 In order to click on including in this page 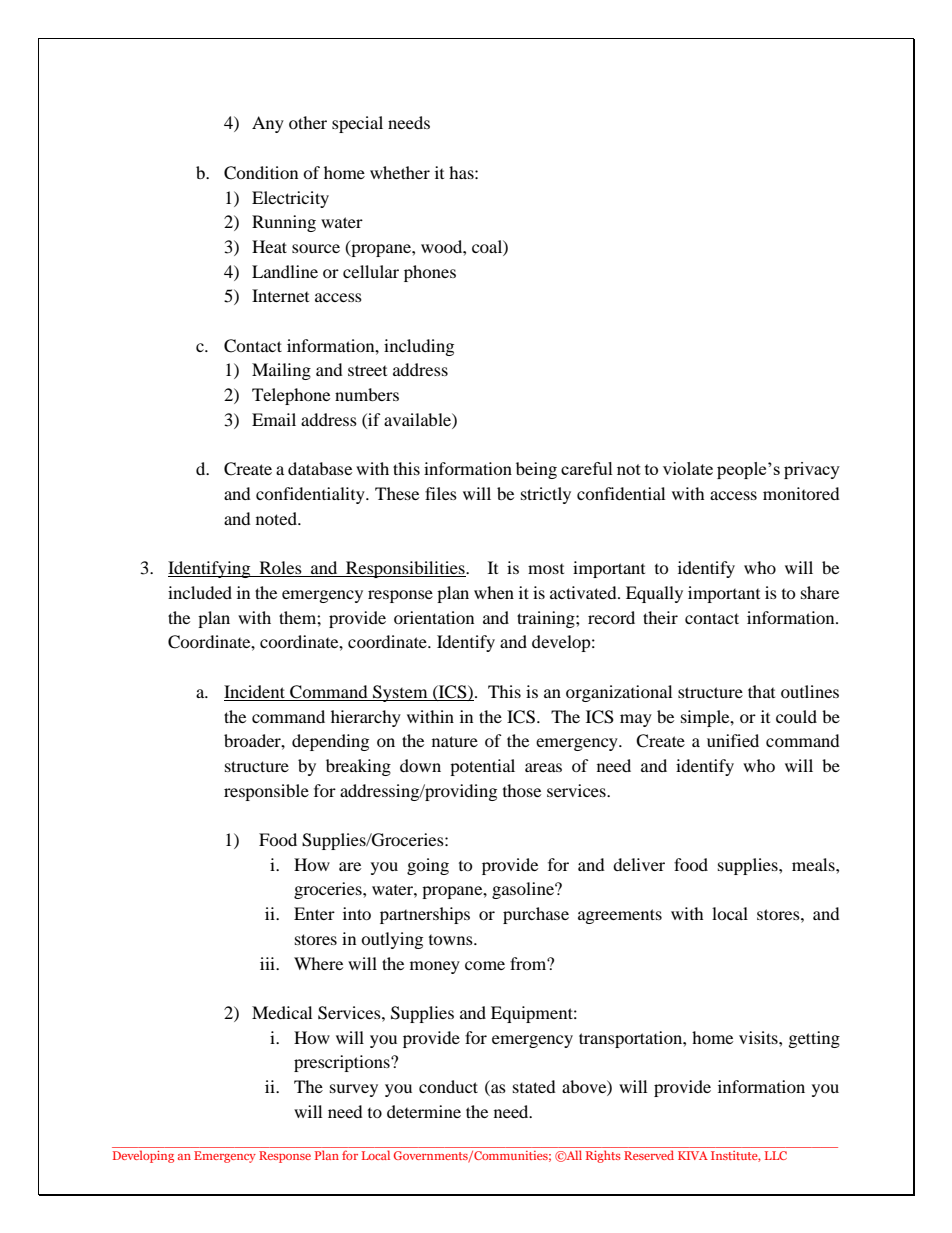, I will do `click(419, 347)`.
